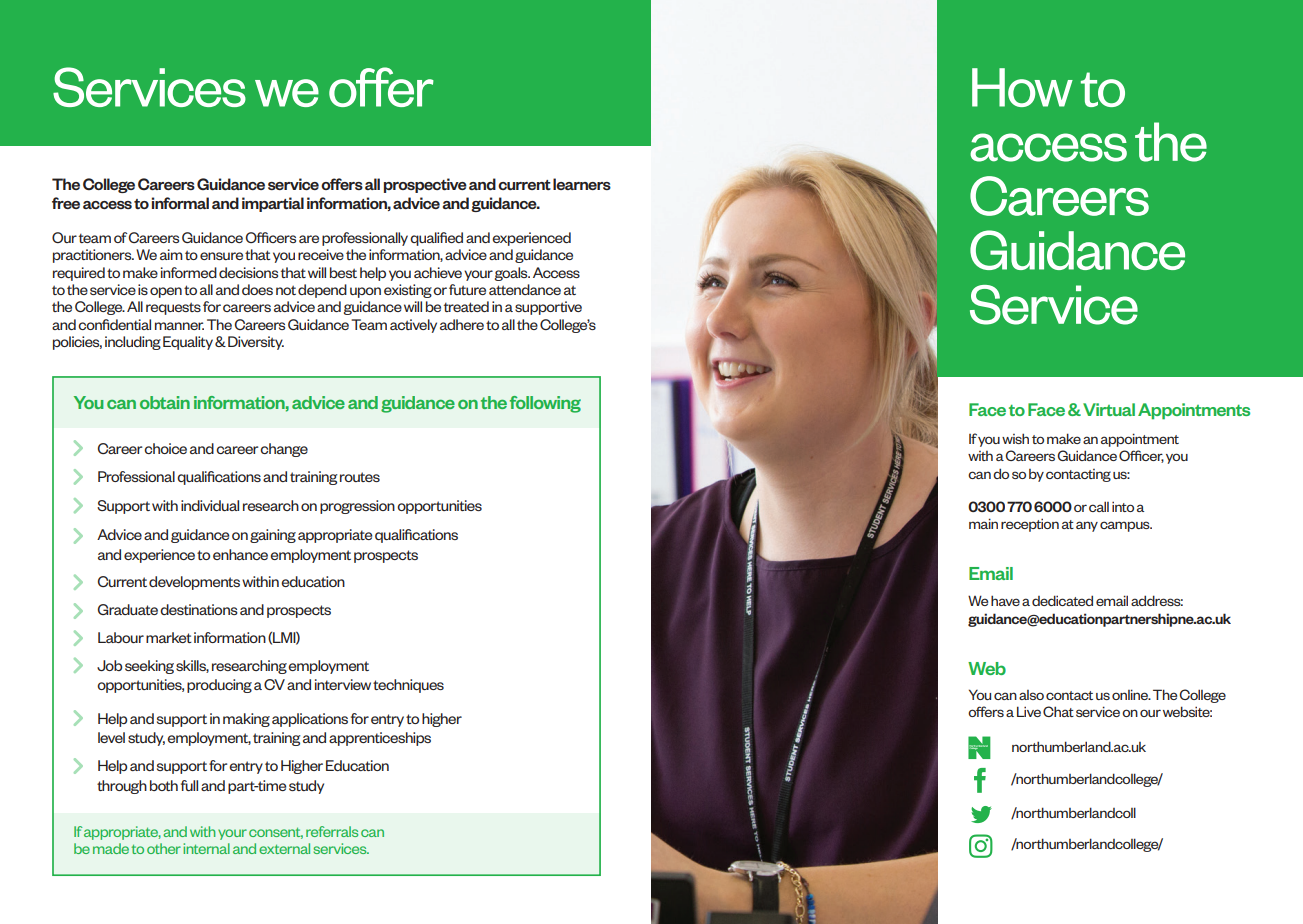 The image size is (1303, 924). I want to click on internal, so click(206, 848).
